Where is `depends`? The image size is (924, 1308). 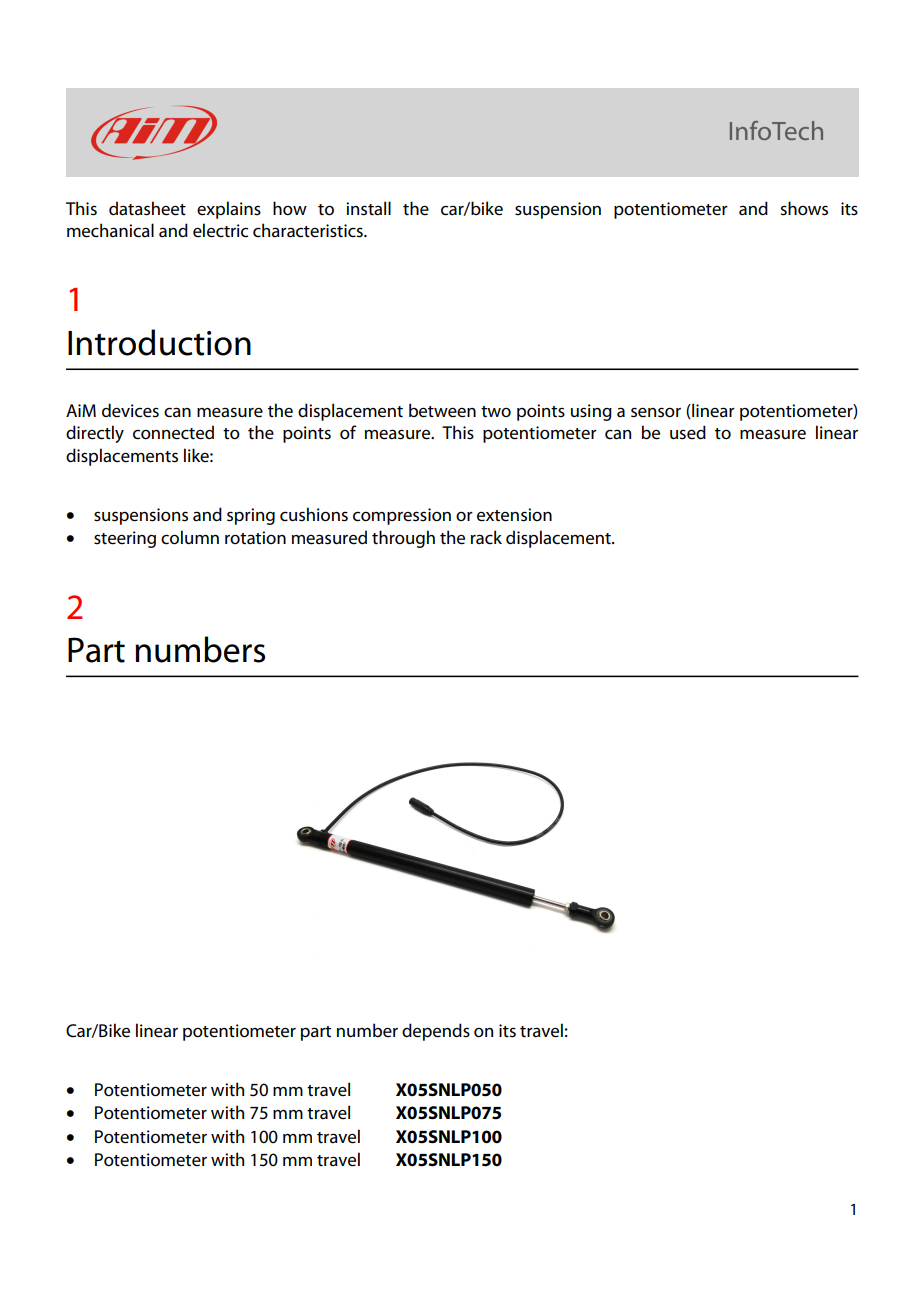 depends is located at coordinates (436, 1032).
